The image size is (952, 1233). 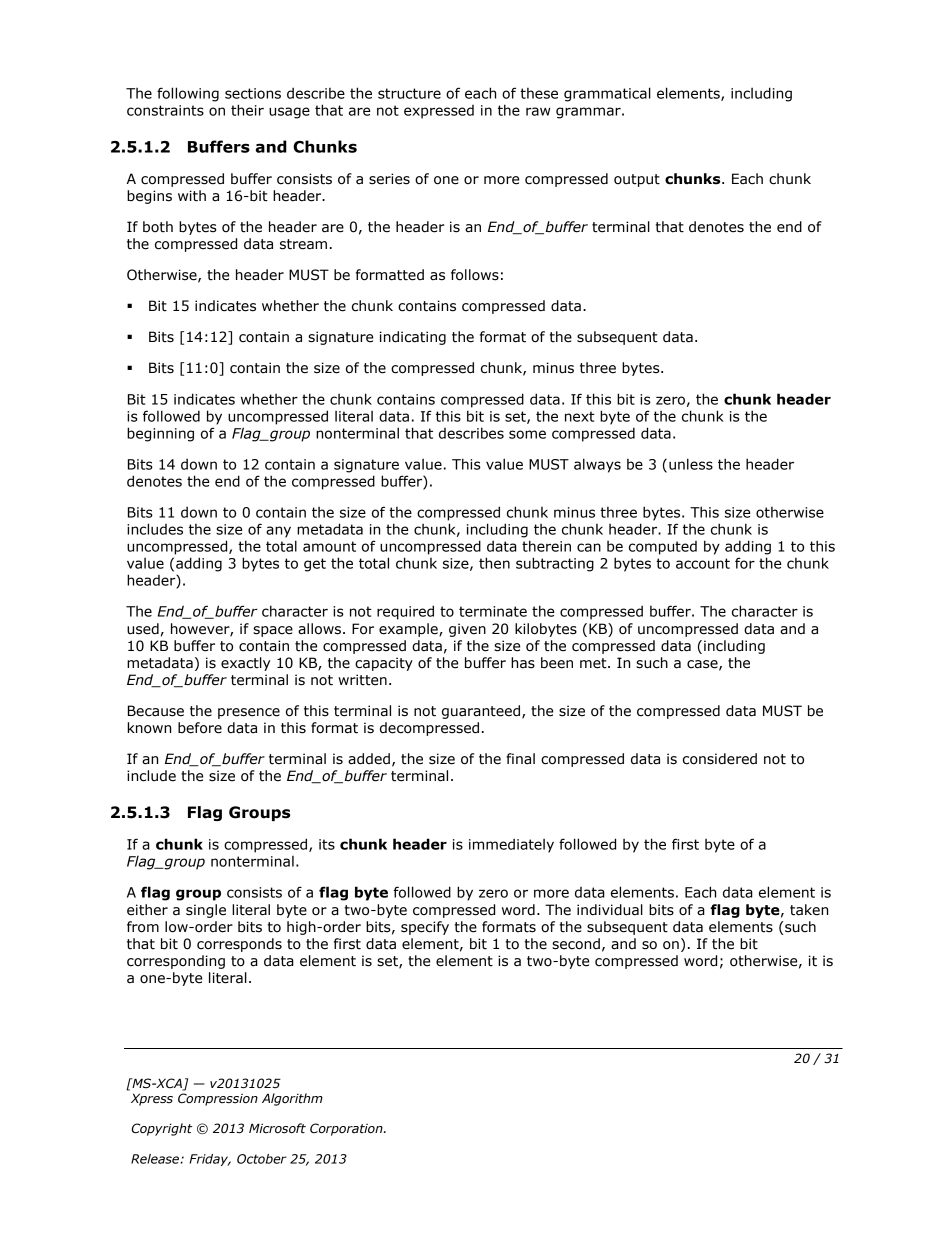 I want to click on Corporation, so click(x=347, y=1129).
